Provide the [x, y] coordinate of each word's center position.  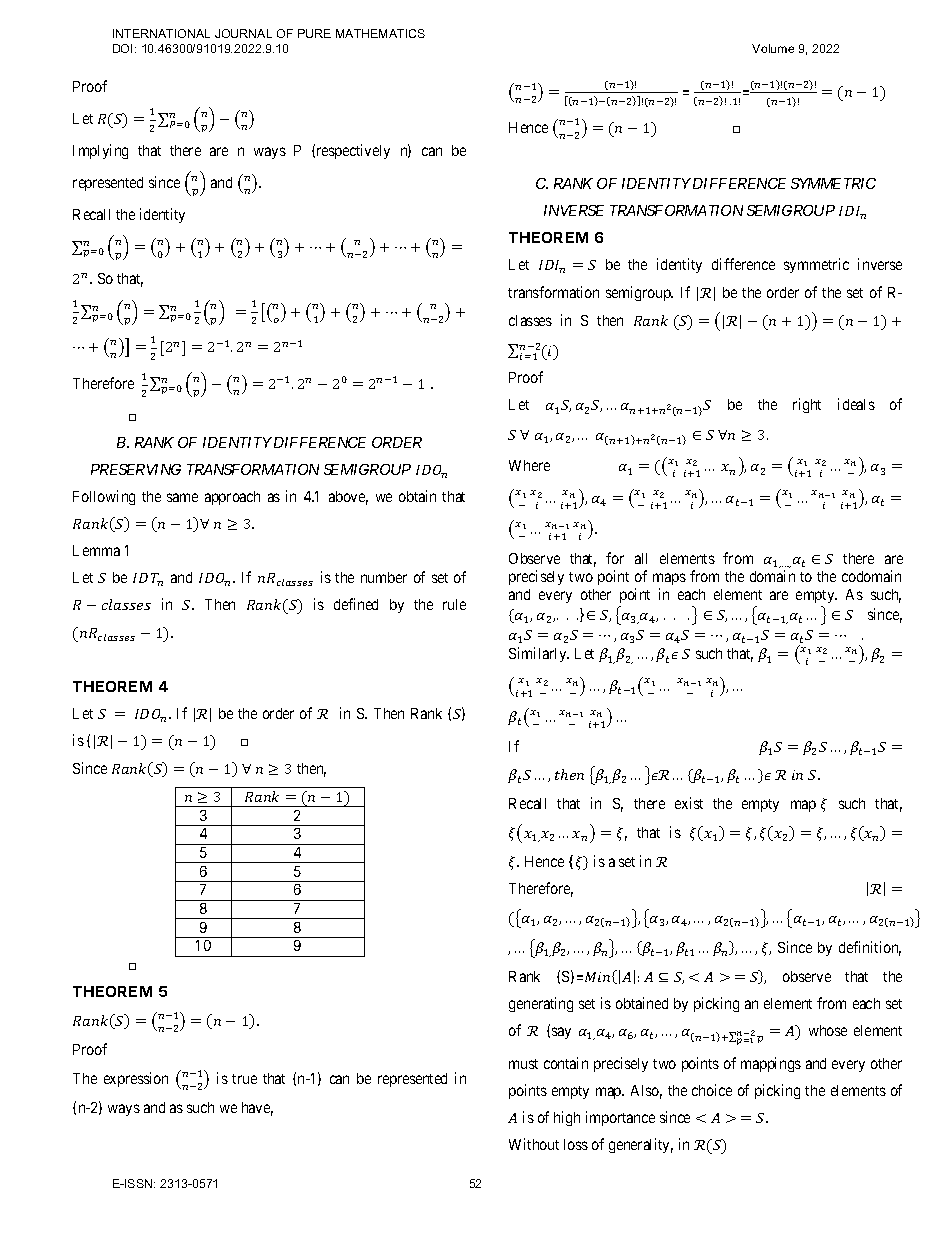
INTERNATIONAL [161, 33]
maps [669, 581]
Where [529, 465]
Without [534, 1144]
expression [136, 1079]
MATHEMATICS [380, 33]
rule [454, 604]
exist [689, 803]
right [807, 405]
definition [870, 948]
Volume [773, 48]
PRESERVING [136, 469]
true [244, 1079]
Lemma [96, 550]
